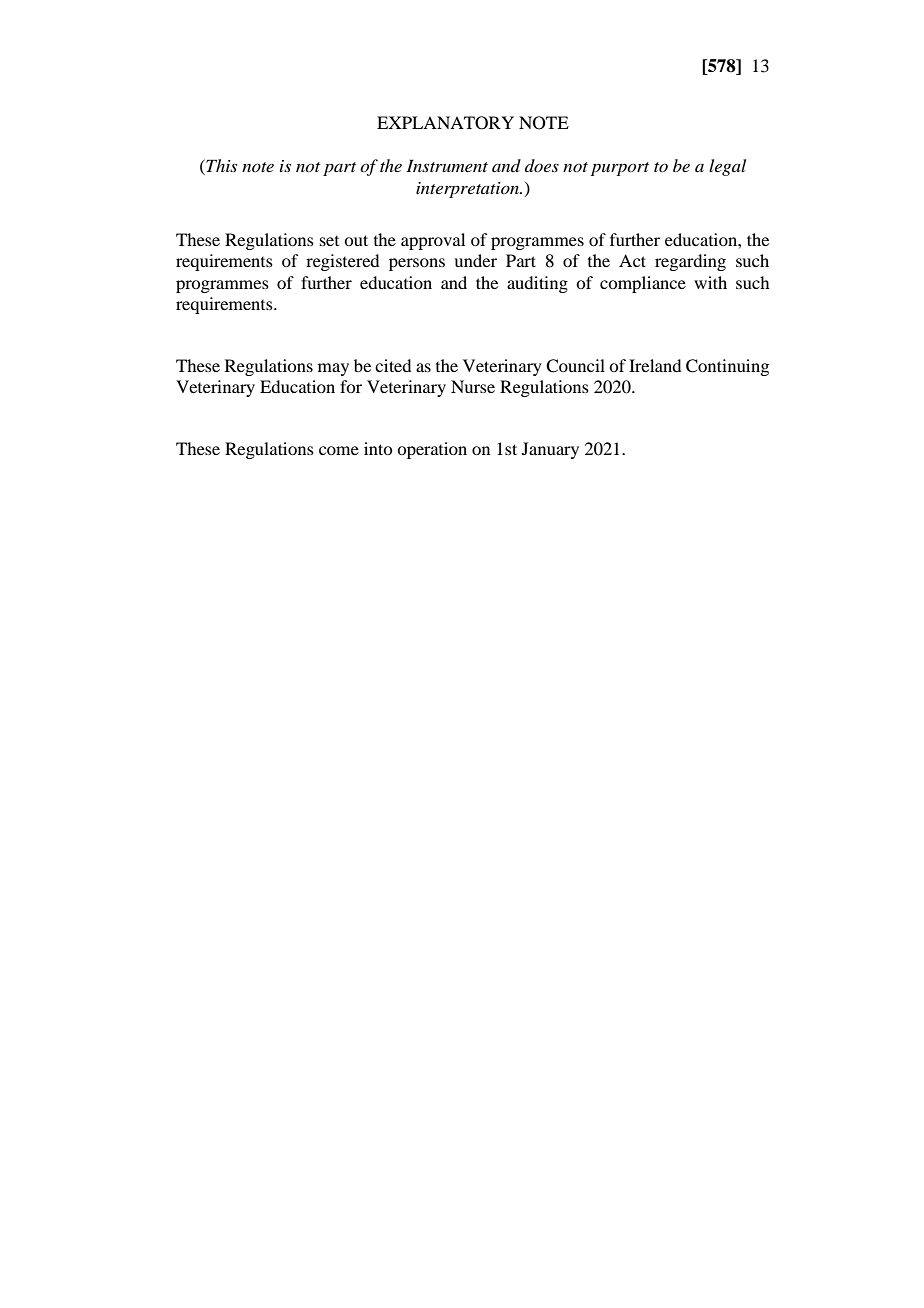 The image size is (924, 1308). Describe the element at coordinates (537, 284) in the screenshot. I see `auditing` at that location.
